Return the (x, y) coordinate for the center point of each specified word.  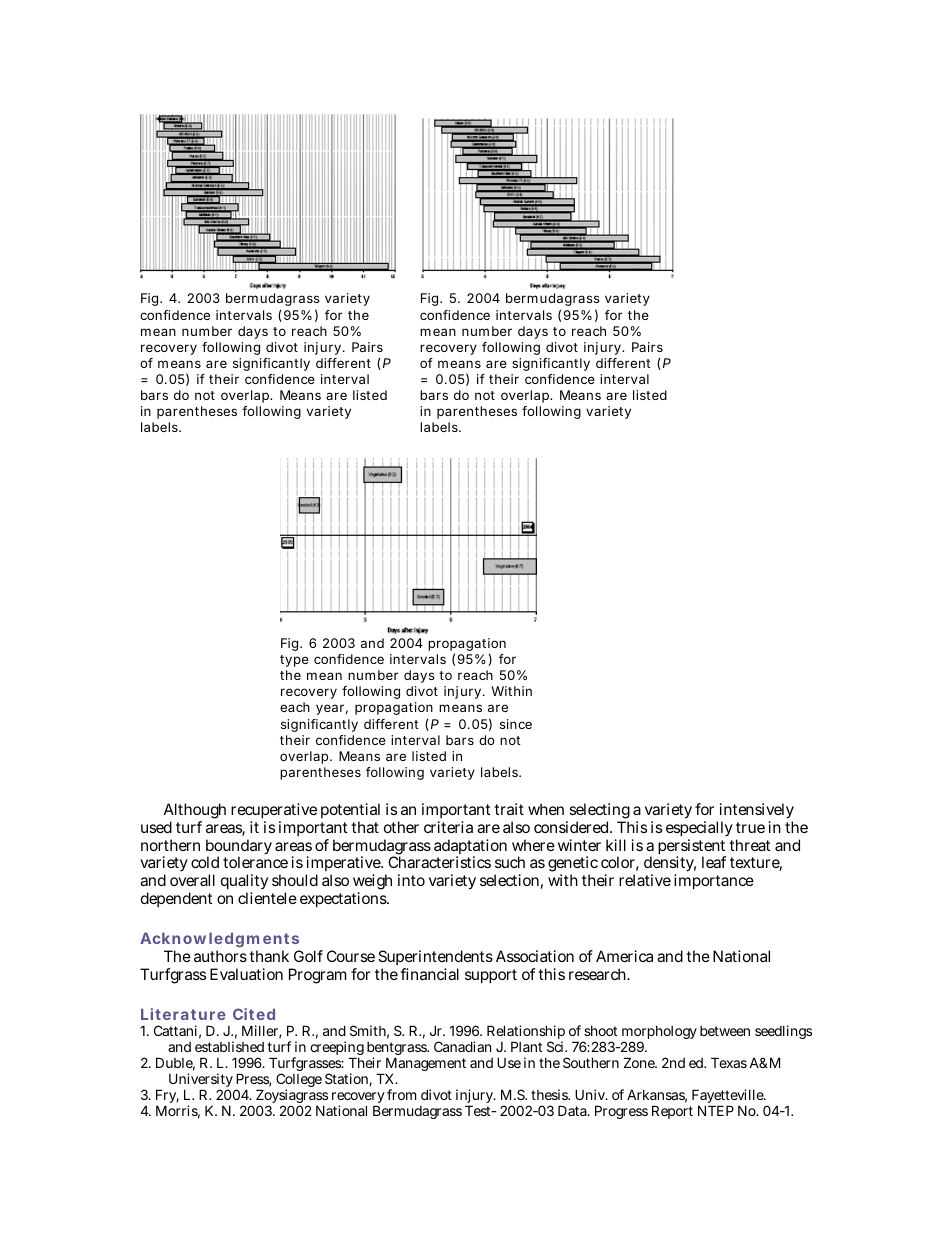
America (624, 956)
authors (220, 956)
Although (195, 812)
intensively (755, 812)
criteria (448, 827)
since (516, 724)
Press (253, 1080)
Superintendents (435, 959)
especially (699, 830)
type (294, 661)
